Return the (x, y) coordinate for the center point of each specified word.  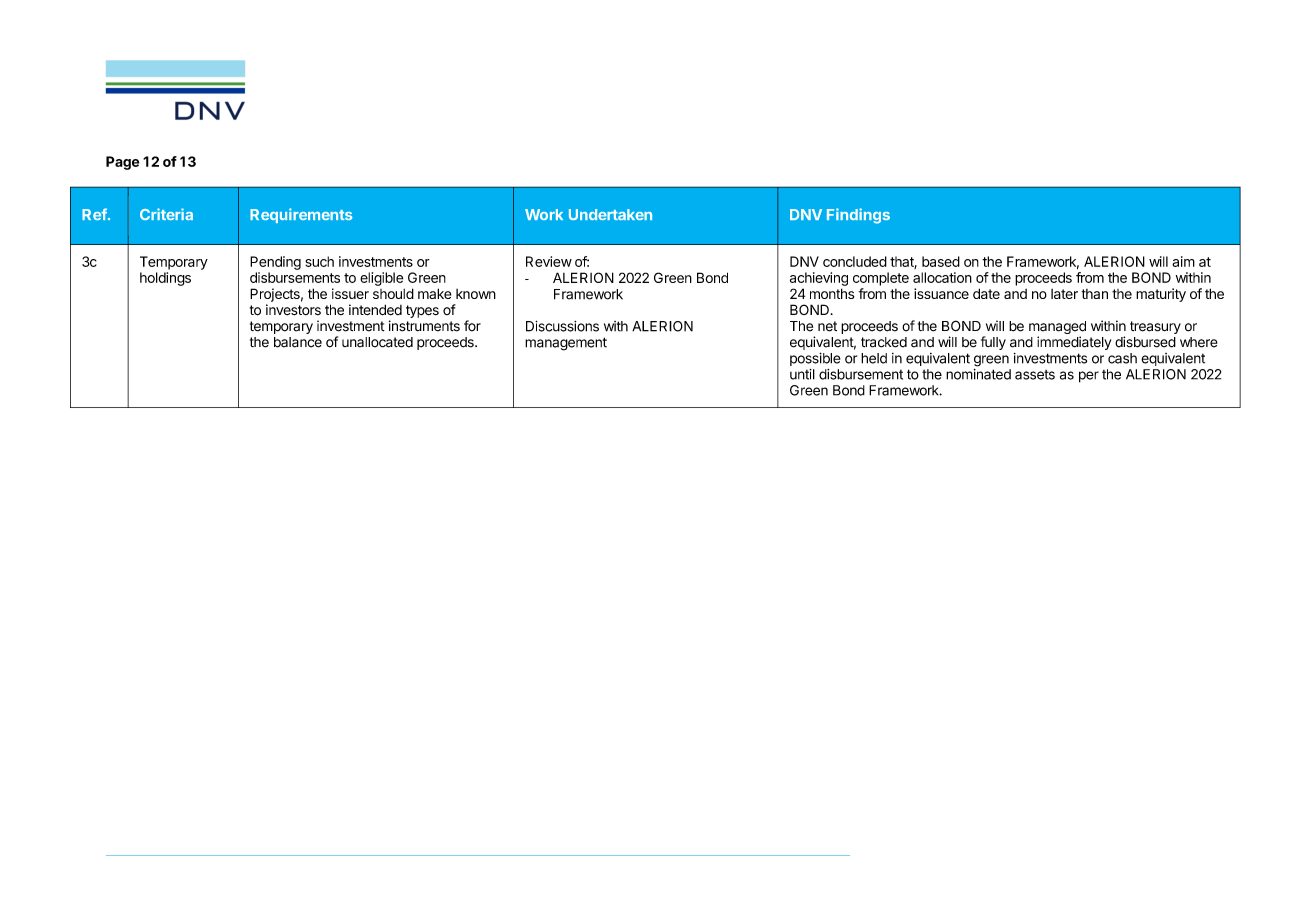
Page (122, 163)
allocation (942, 277)
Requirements (301, 215)
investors (293, 310)
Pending (275, 263)
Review (549, 261)
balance (298, 342)
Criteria (166, 214)
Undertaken (610, 214)
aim (1183, 261)
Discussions (562, 326)
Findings (858, 216)
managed (1057, 329)
